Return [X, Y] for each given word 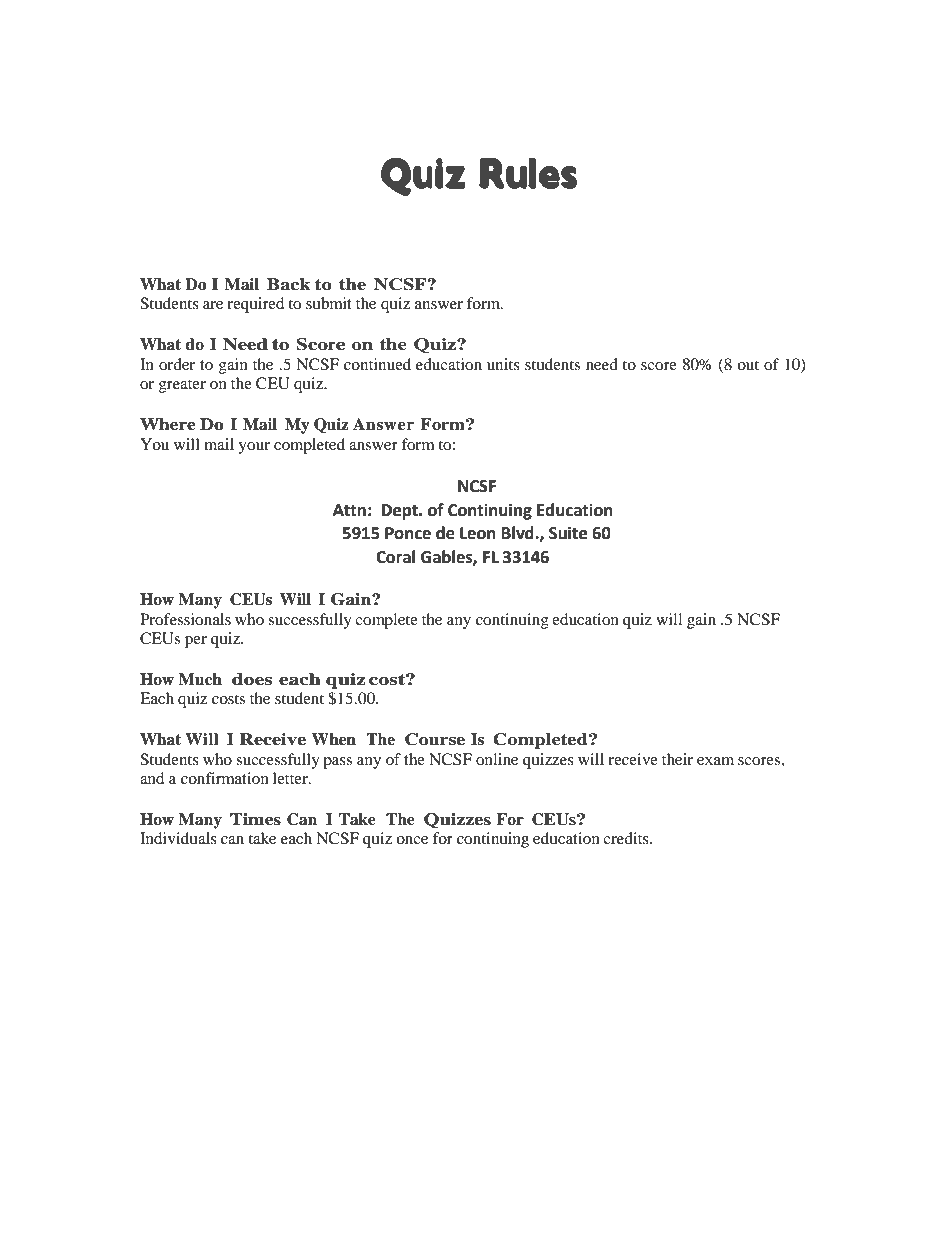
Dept [401, 512]
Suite [568, 533]
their [677, 759]
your [254, 448]
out [748, 365]
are [213, 305]
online [497, 759]
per [196, 642]
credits [627, 838]
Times [255, 819]
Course [435, 739]
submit [329, 303]
